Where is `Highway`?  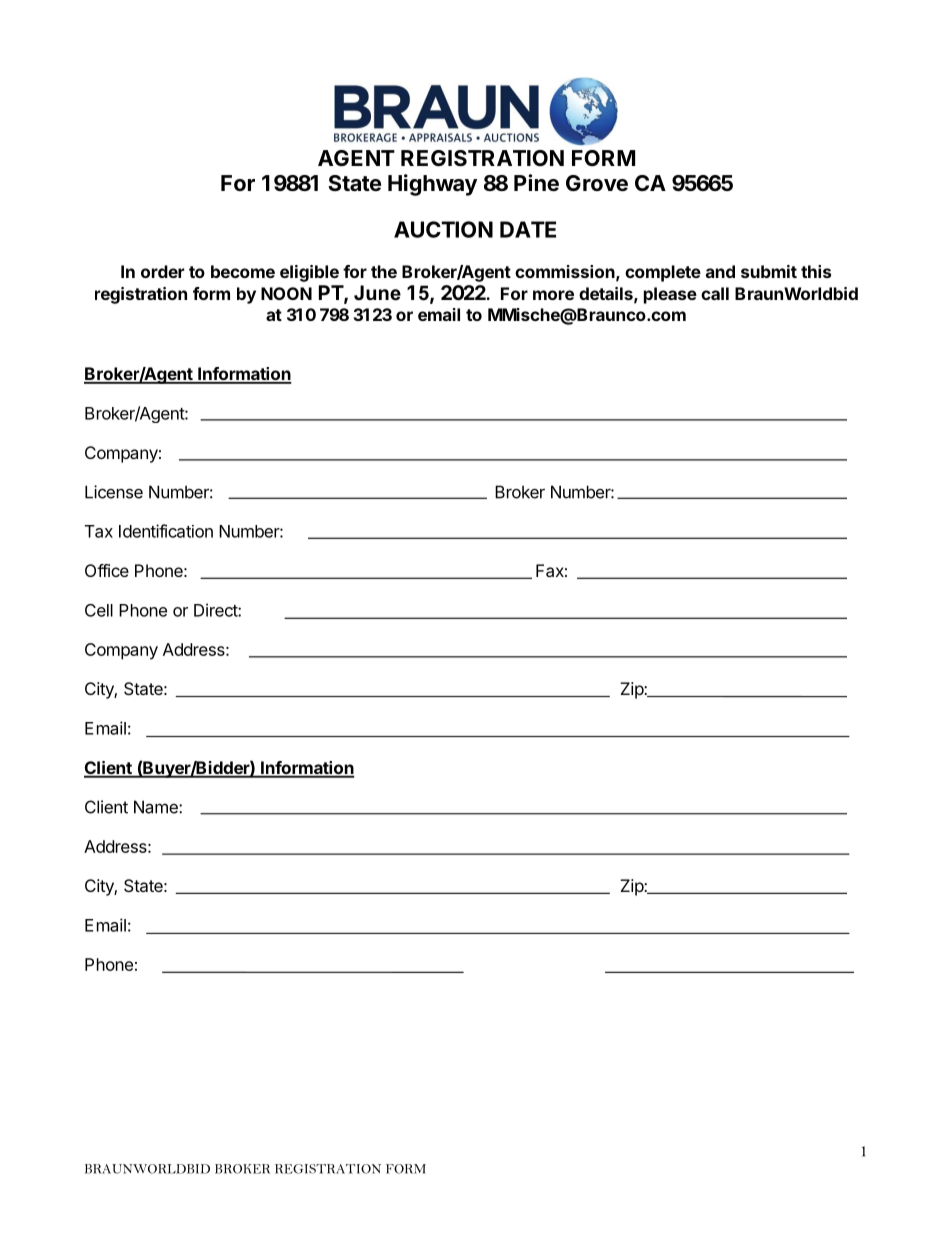 Highway is located at coordinates (432, 185).
